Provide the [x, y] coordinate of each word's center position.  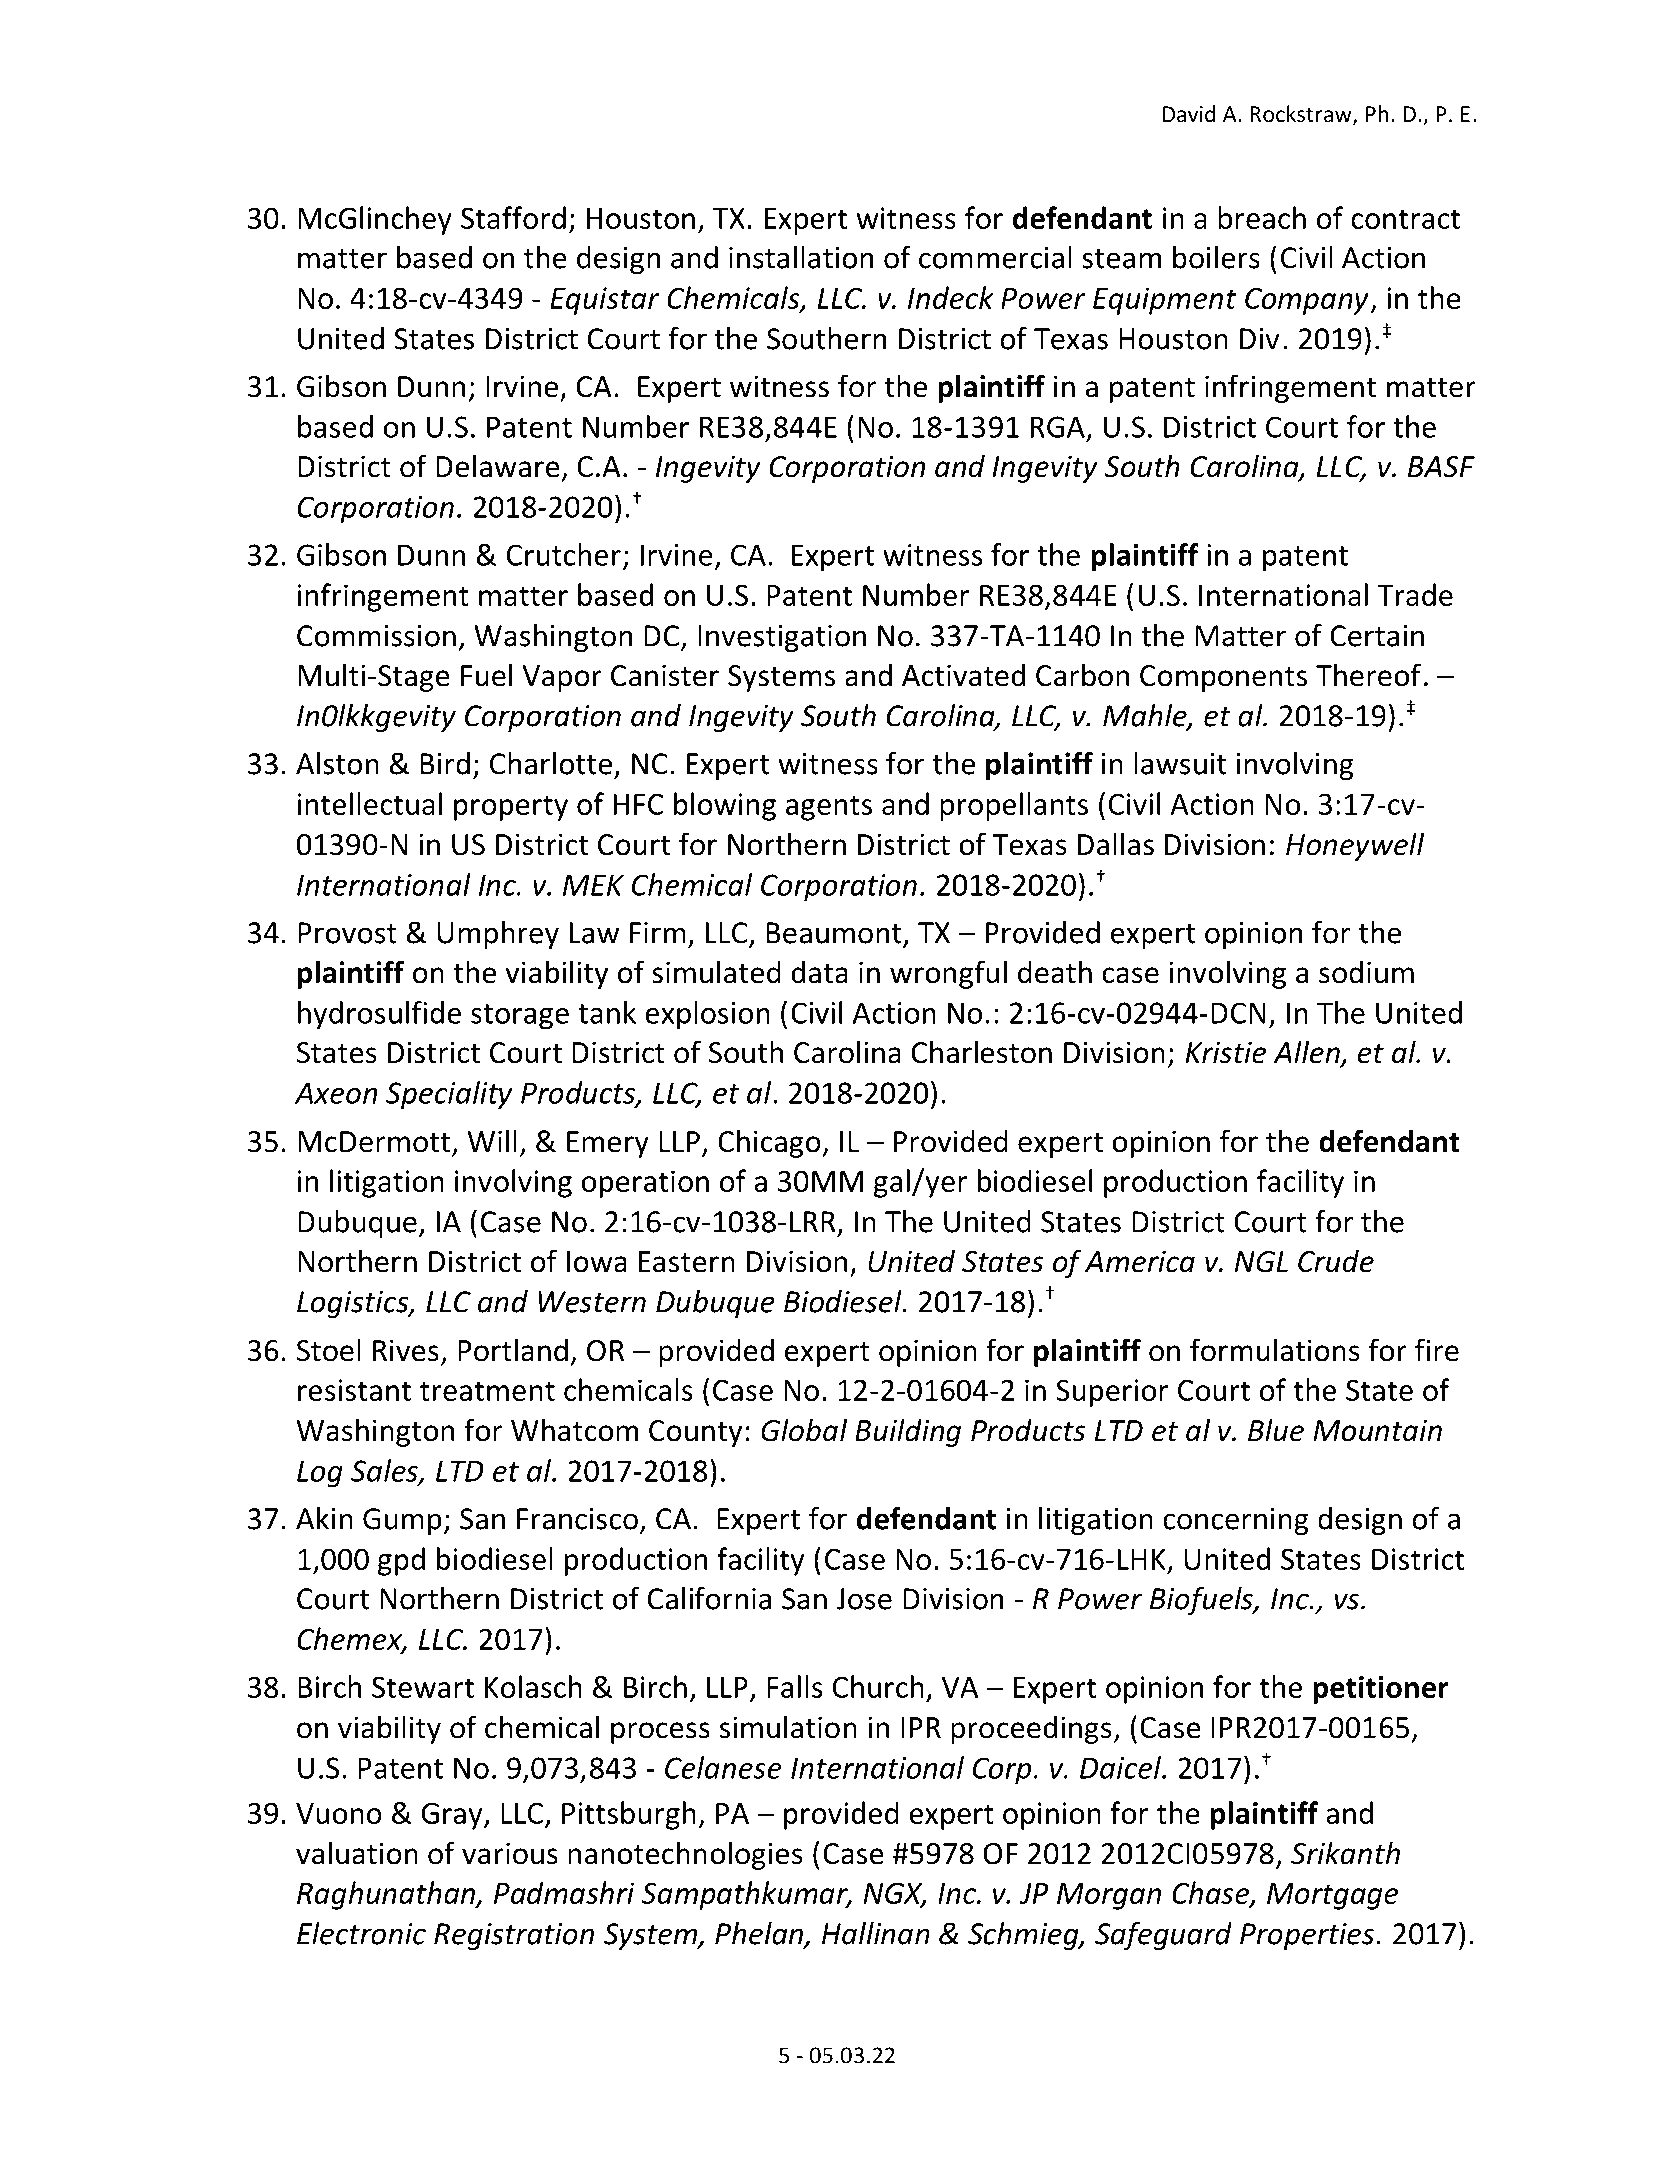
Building [908, 1432]
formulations [1275, 1350]
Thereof [1368, 675]
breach [1262, 217]
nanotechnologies [685, 1855]
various [510, 1853]
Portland [513, 1350]
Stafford [513, 217]
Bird [445, 763]
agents [829, 808]
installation [801, 257]
